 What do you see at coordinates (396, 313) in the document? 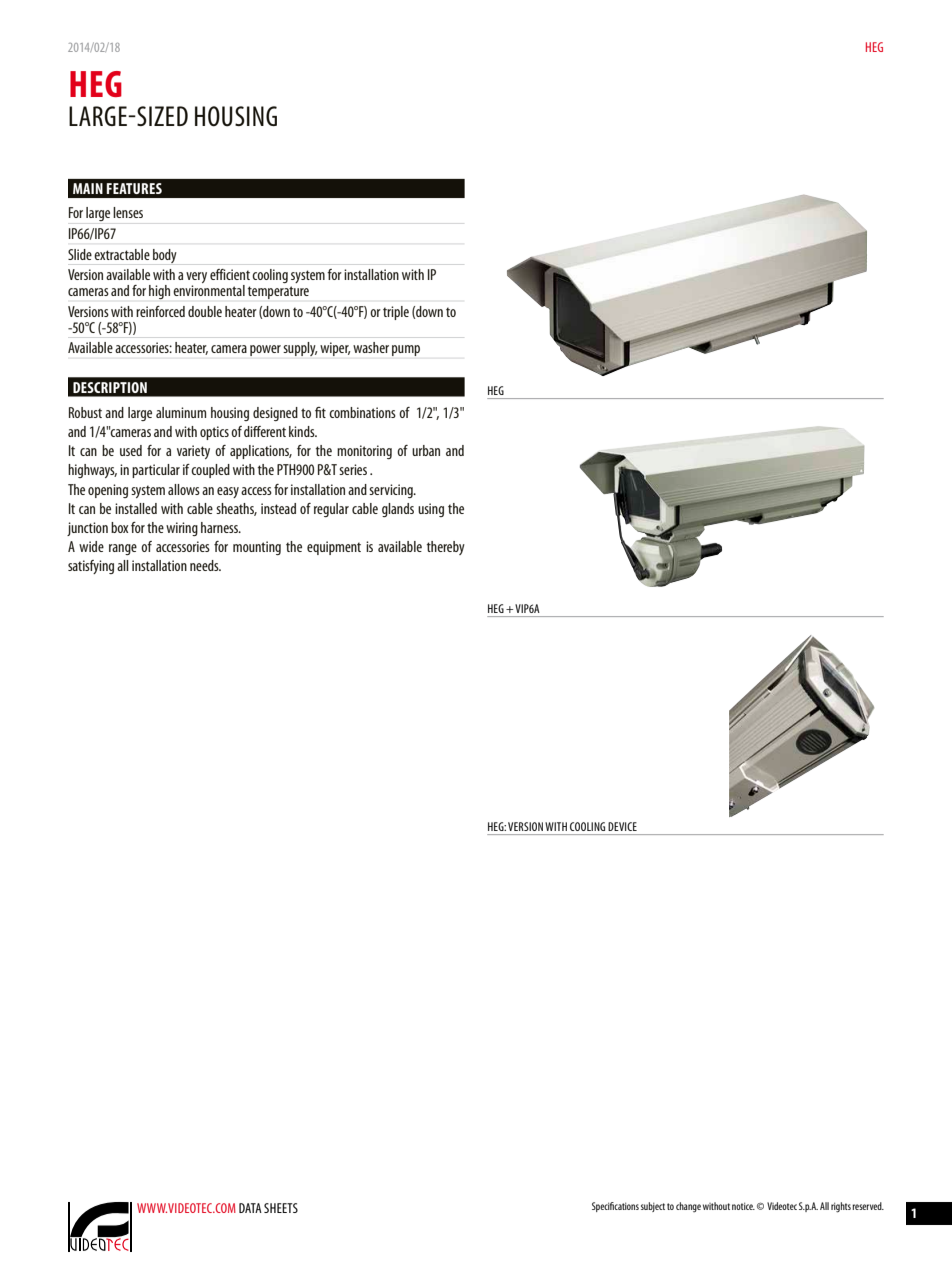
I see `triple` at bounding box center [396, 313].
